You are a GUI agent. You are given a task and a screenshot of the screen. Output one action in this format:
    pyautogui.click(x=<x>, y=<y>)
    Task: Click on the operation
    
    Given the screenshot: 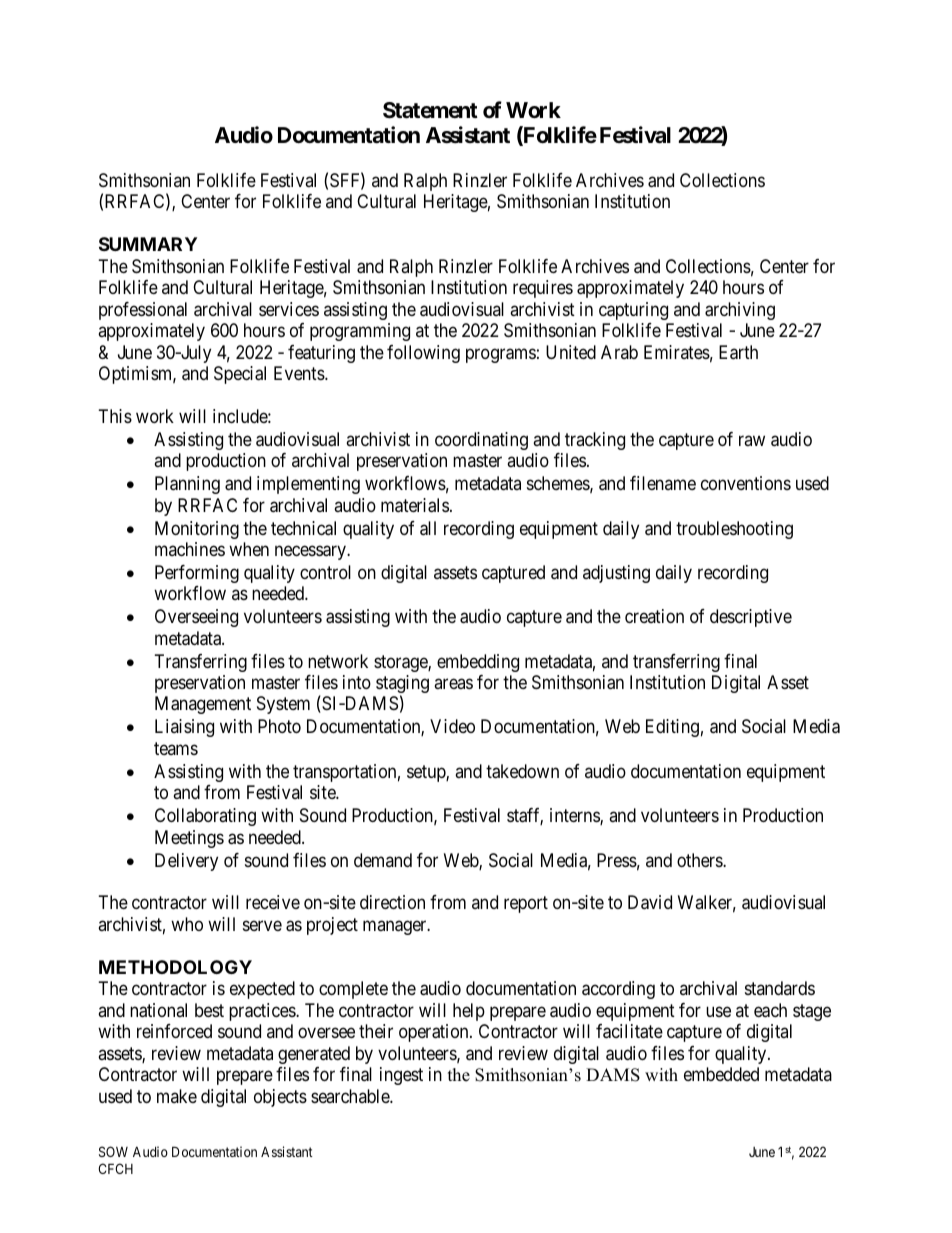 What is the action you would take?
    pyautogui.click(x=435, y=1033)
